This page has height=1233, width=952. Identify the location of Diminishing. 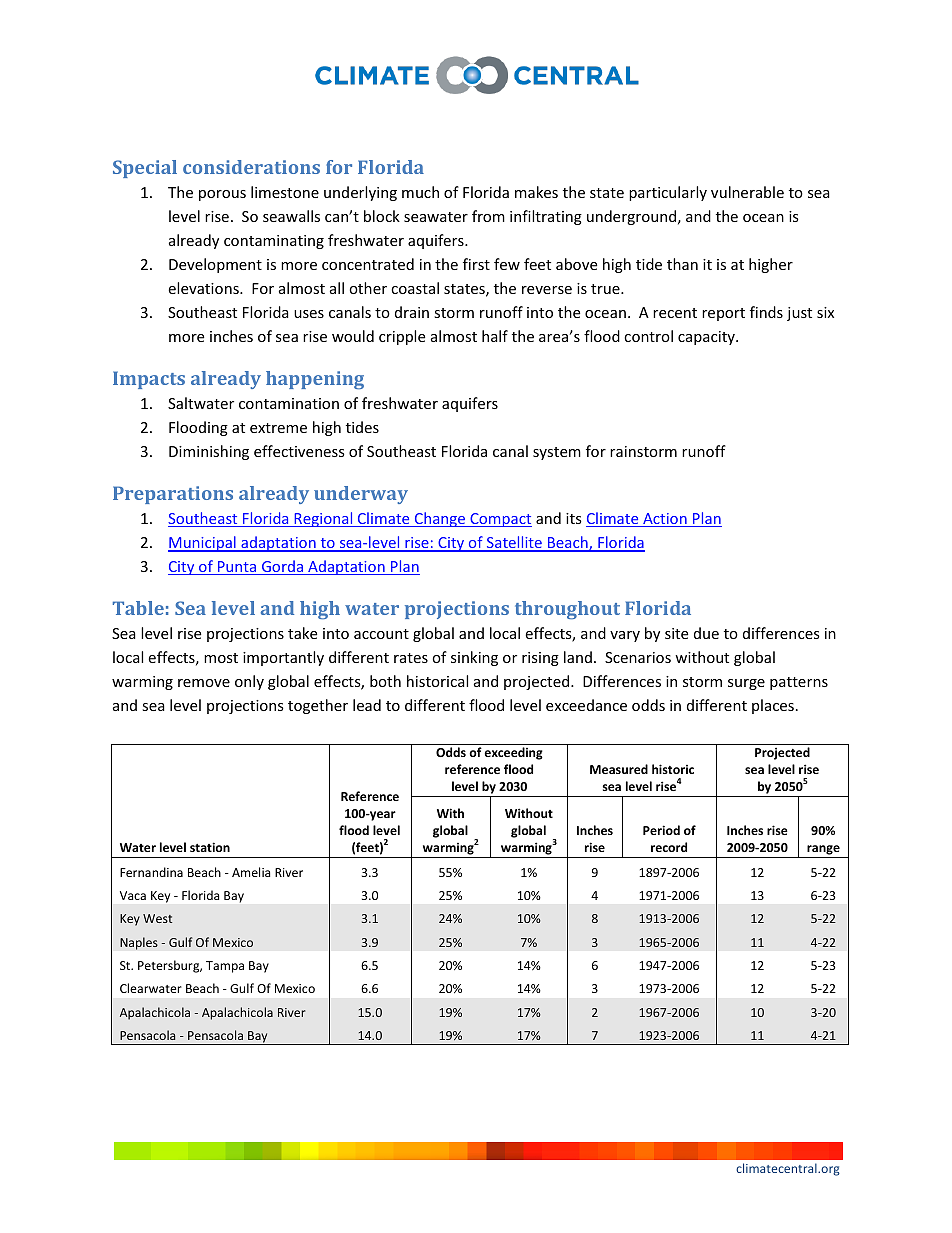
(209, 452).
